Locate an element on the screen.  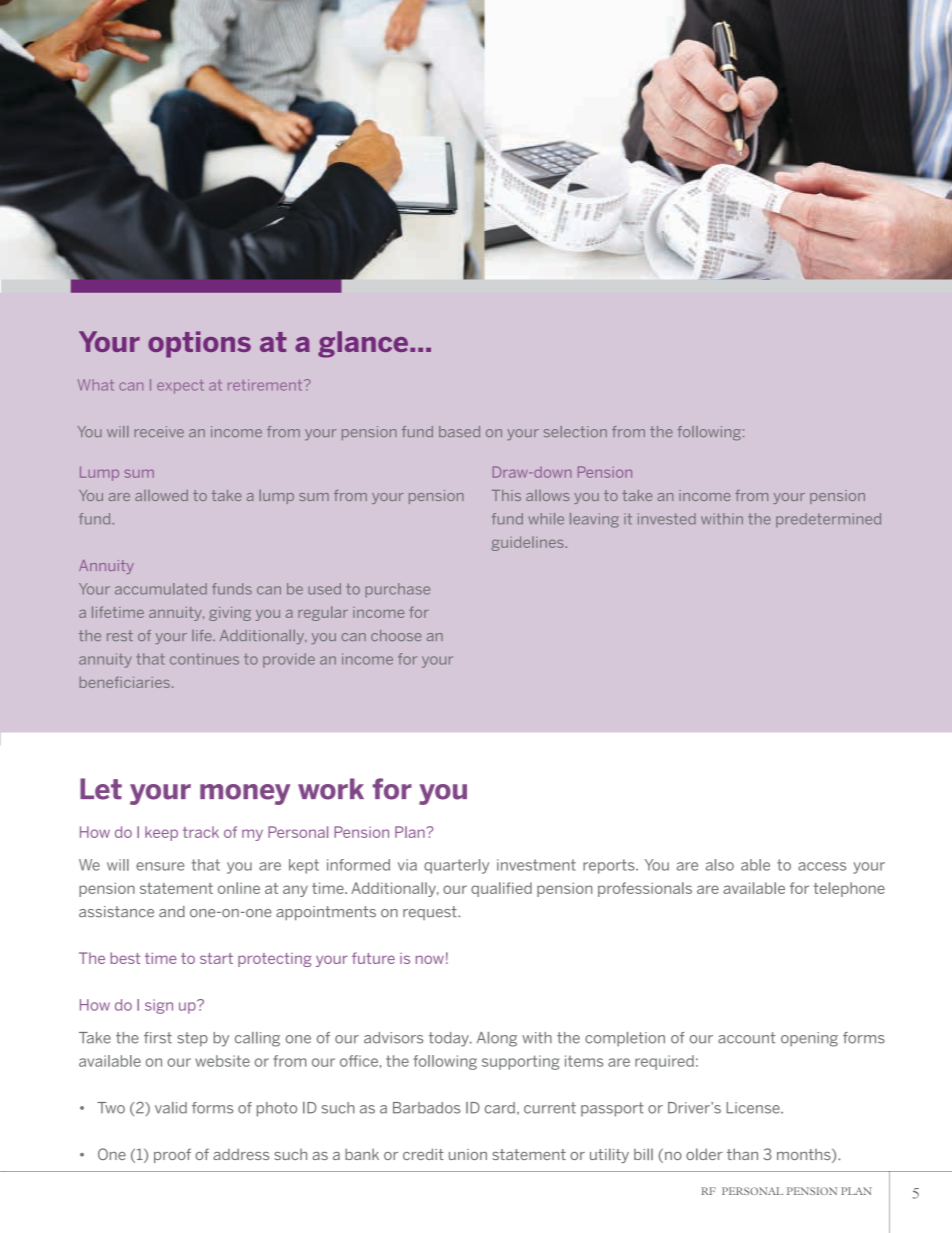
also is located at coordinates (720, 865).
